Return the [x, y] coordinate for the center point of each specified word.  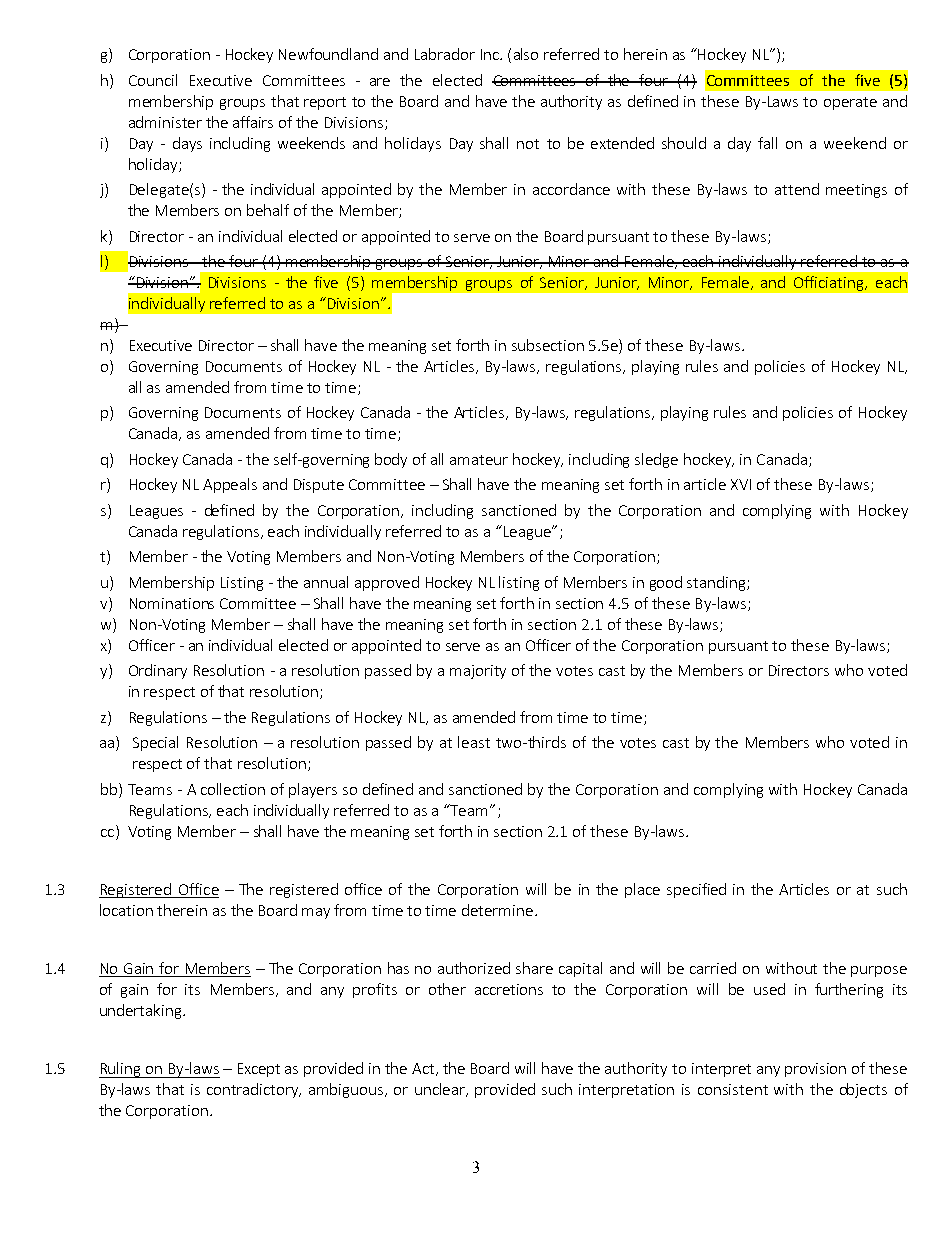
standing [717, 583]
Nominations [172, 603]
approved [387, 583]
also [526, 54]
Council [153, 80]
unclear [441, 1090]
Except [259, 1070]
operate [850, 103]
